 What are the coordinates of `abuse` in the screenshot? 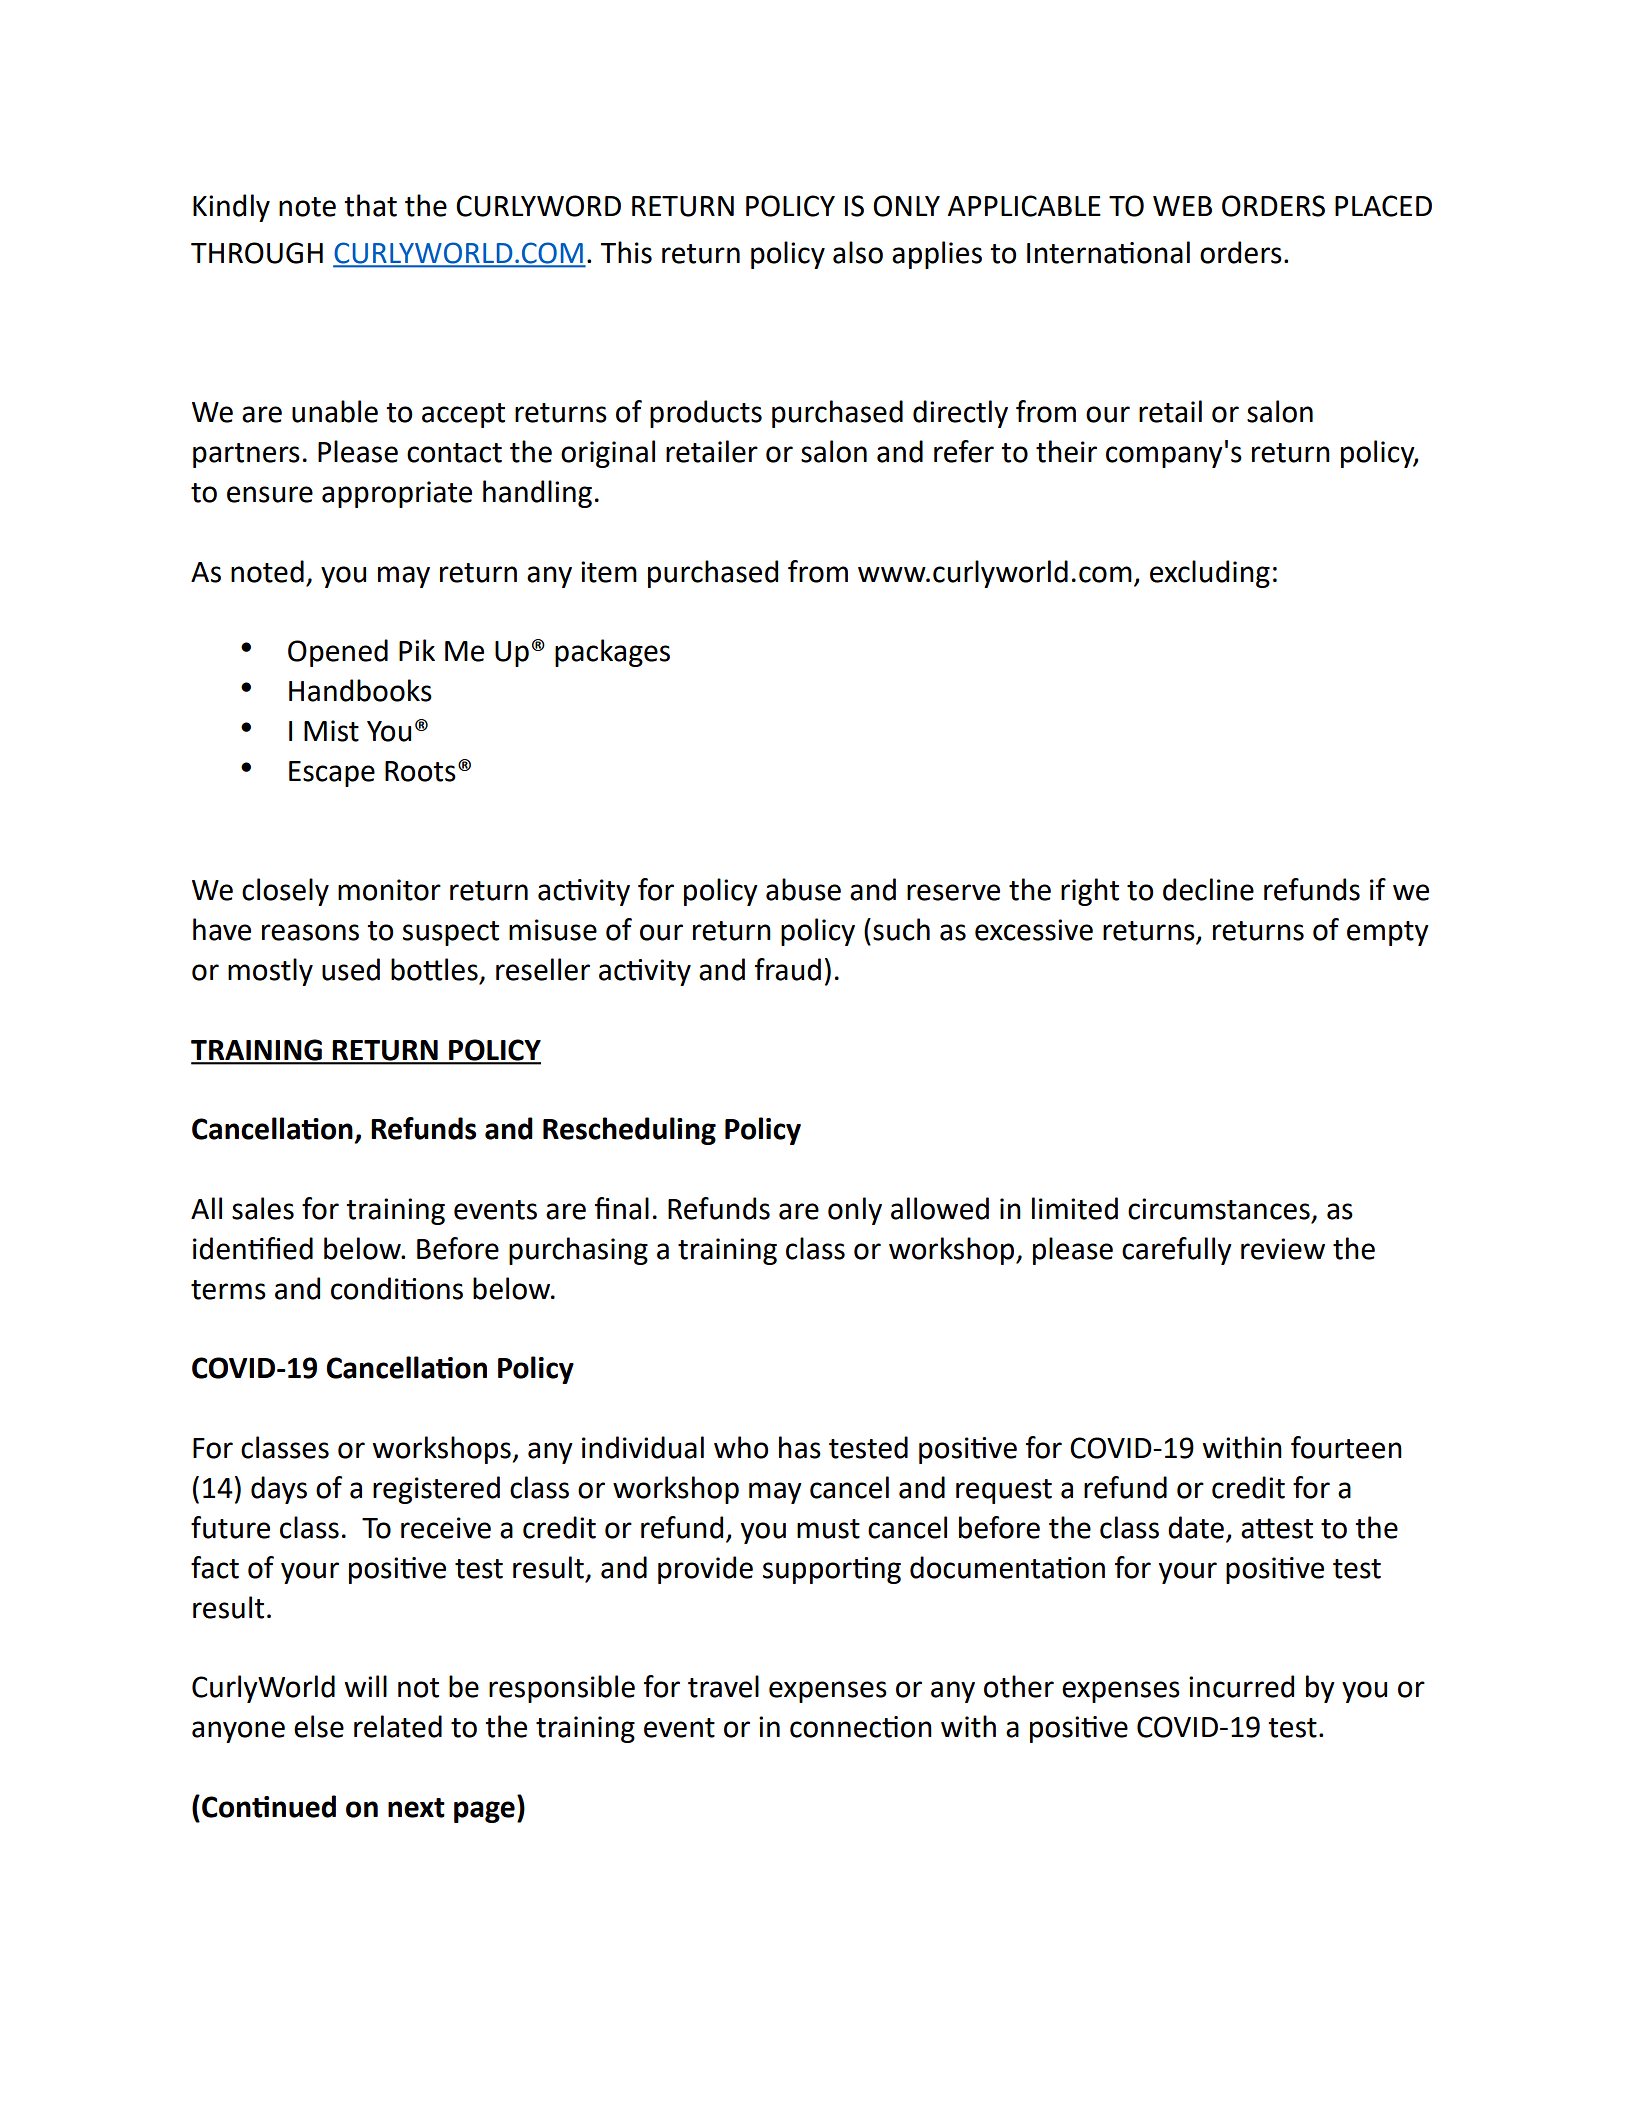 It's located at (803, 889).
